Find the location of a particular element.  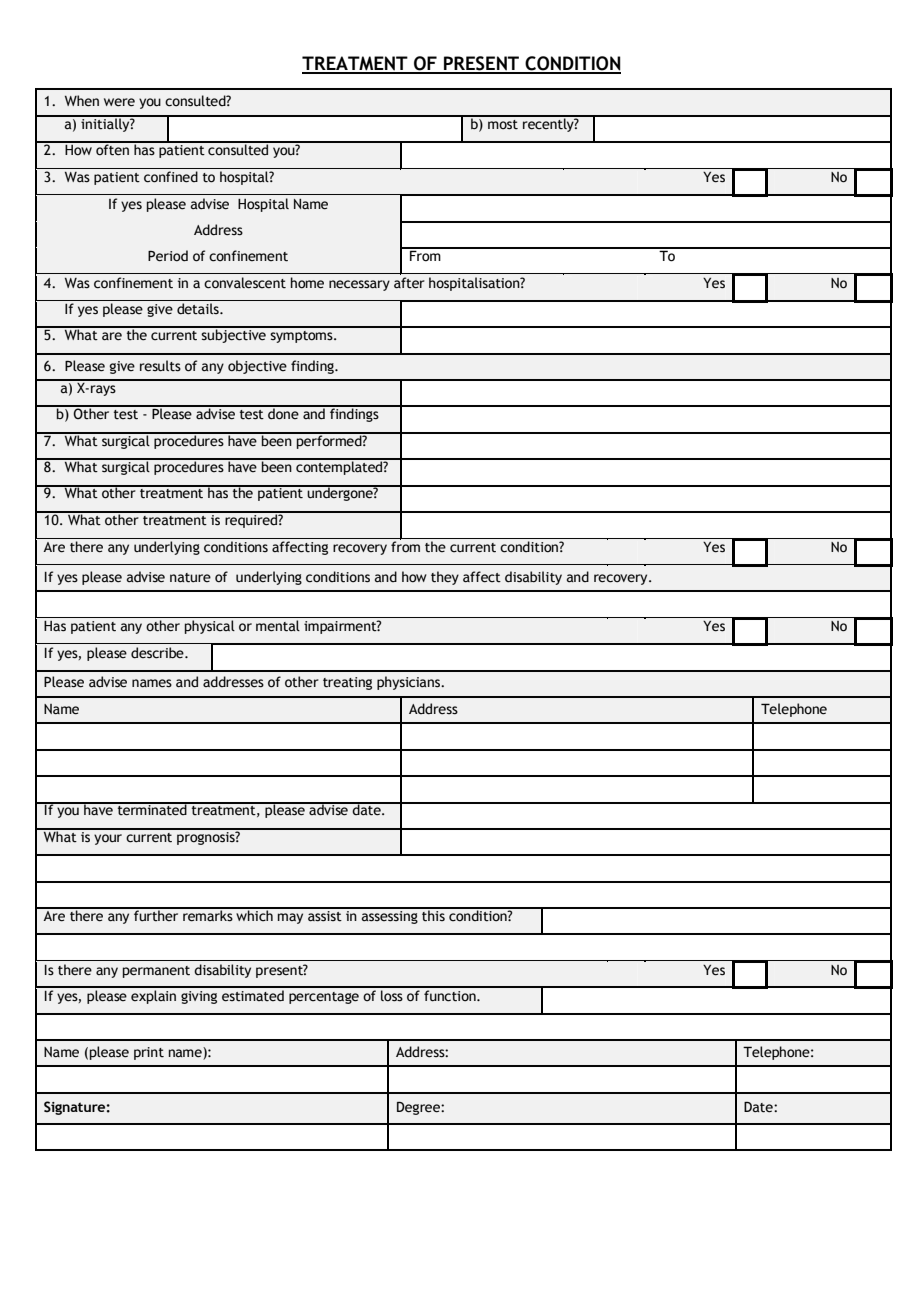

results is located at coordinates (160, 366).
